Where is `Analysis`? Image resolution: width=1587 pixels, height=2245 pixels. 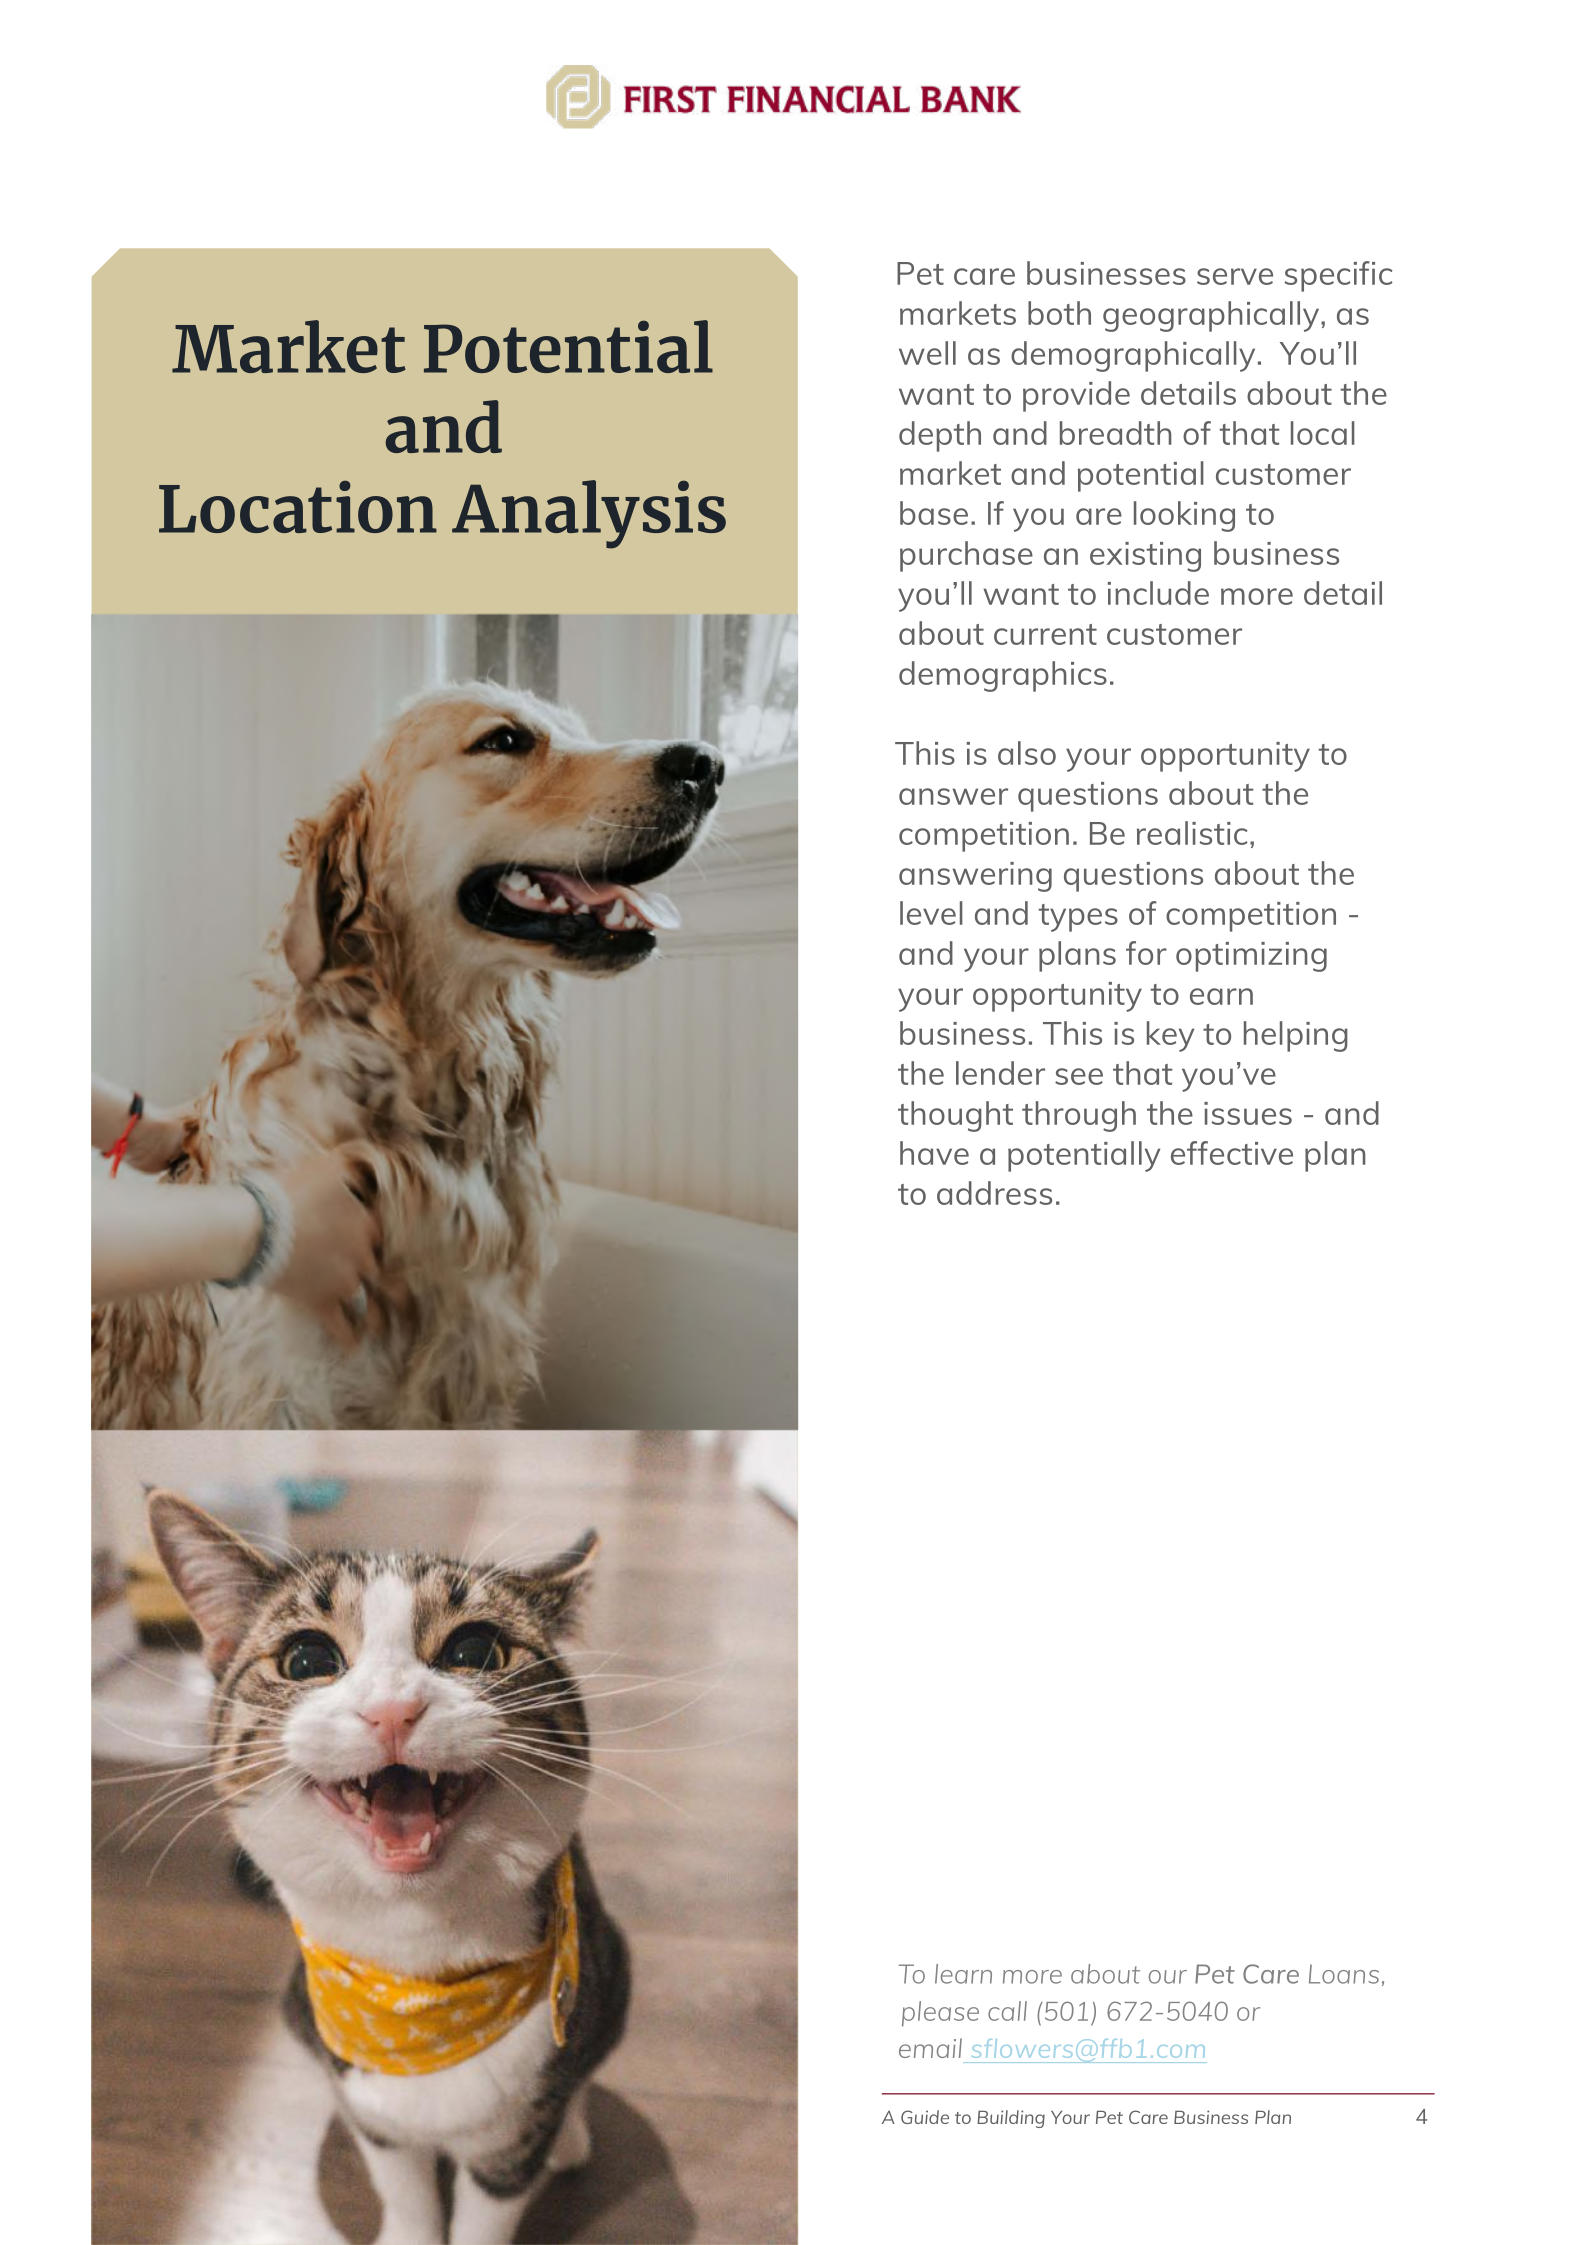
Analysis is located at coordinates (589, 514).
